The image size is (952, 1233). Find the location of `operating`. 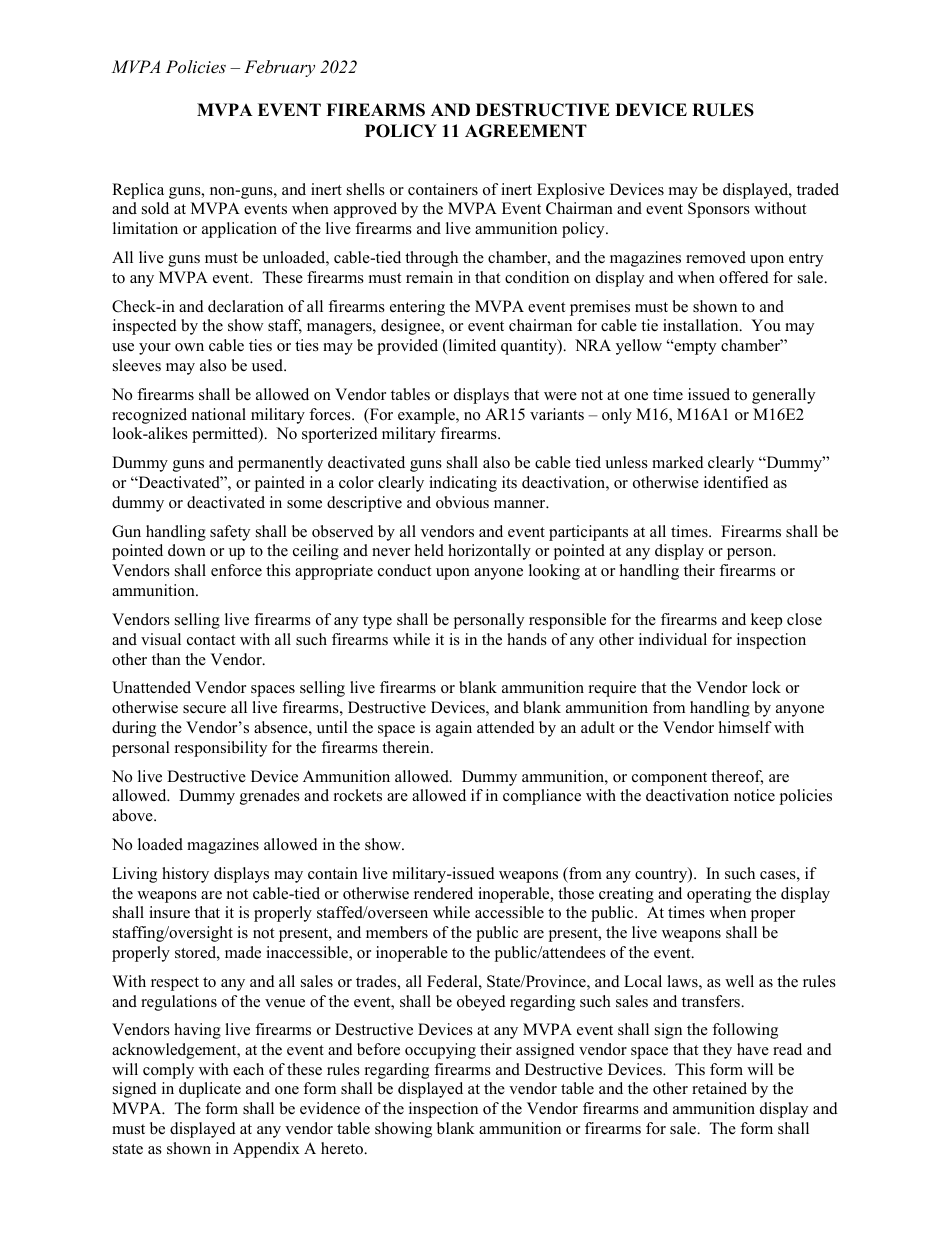

operating is located at coordinates (719, 895).
